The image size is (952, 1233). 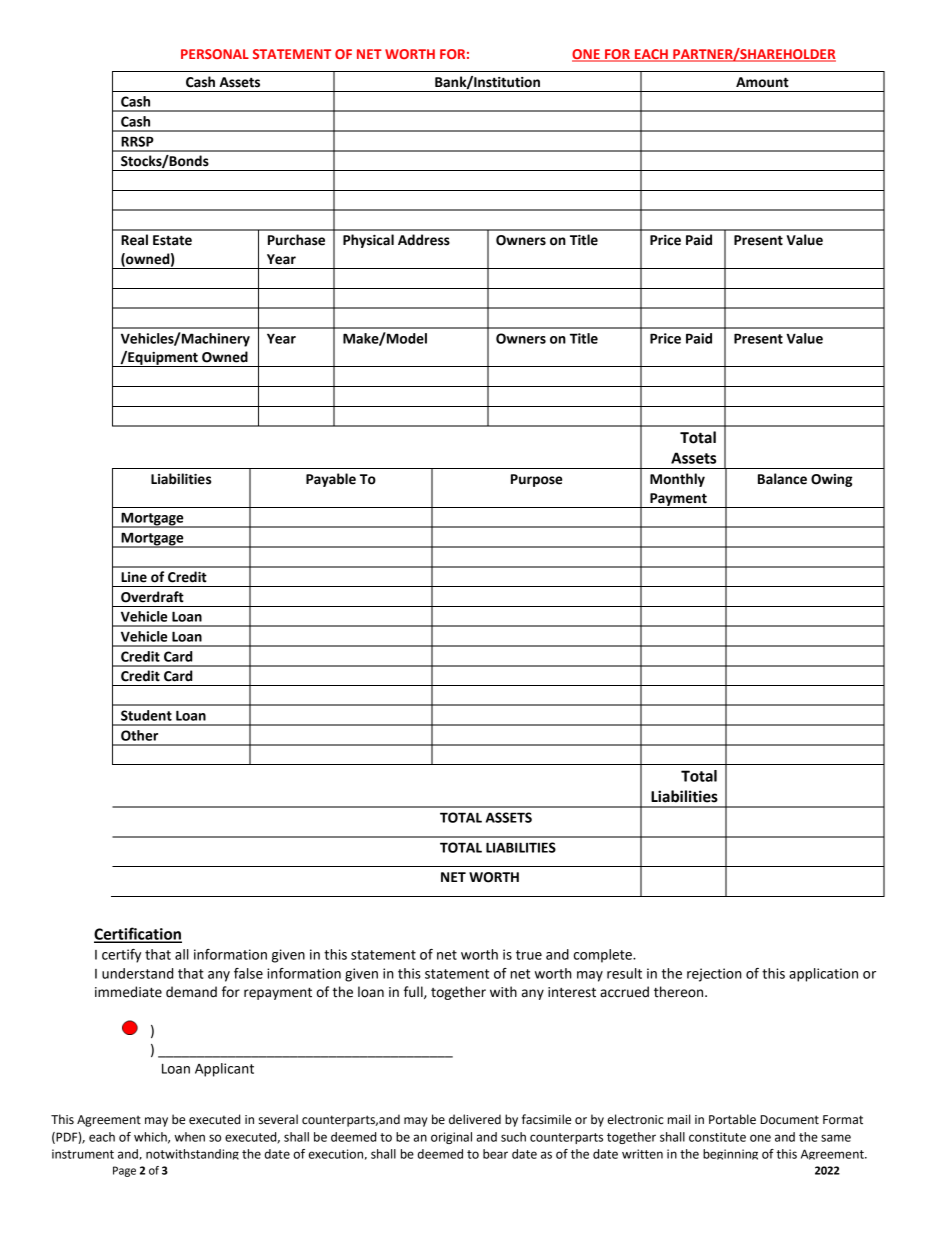 I want to click on PERSONAL, so click(x=215, y=54).
